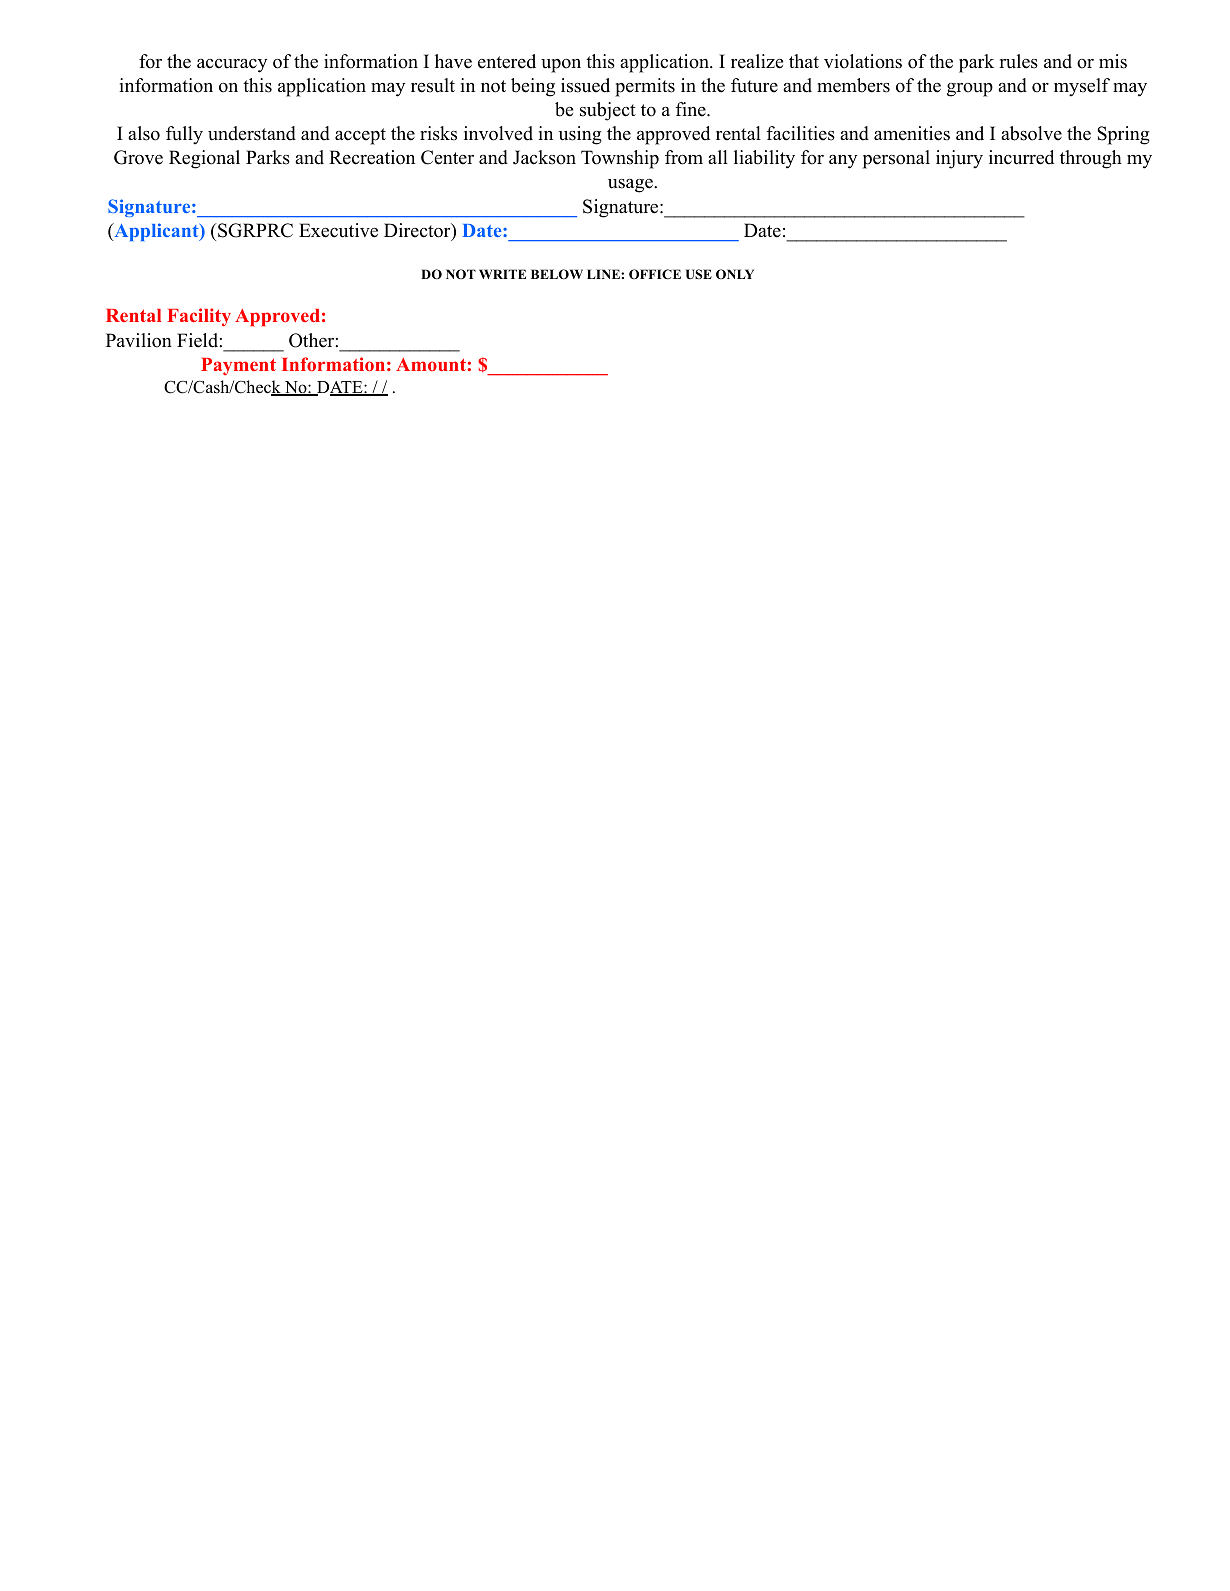 The image size is (1230, 1591). I want to click on rules, so click(1018, 61).
